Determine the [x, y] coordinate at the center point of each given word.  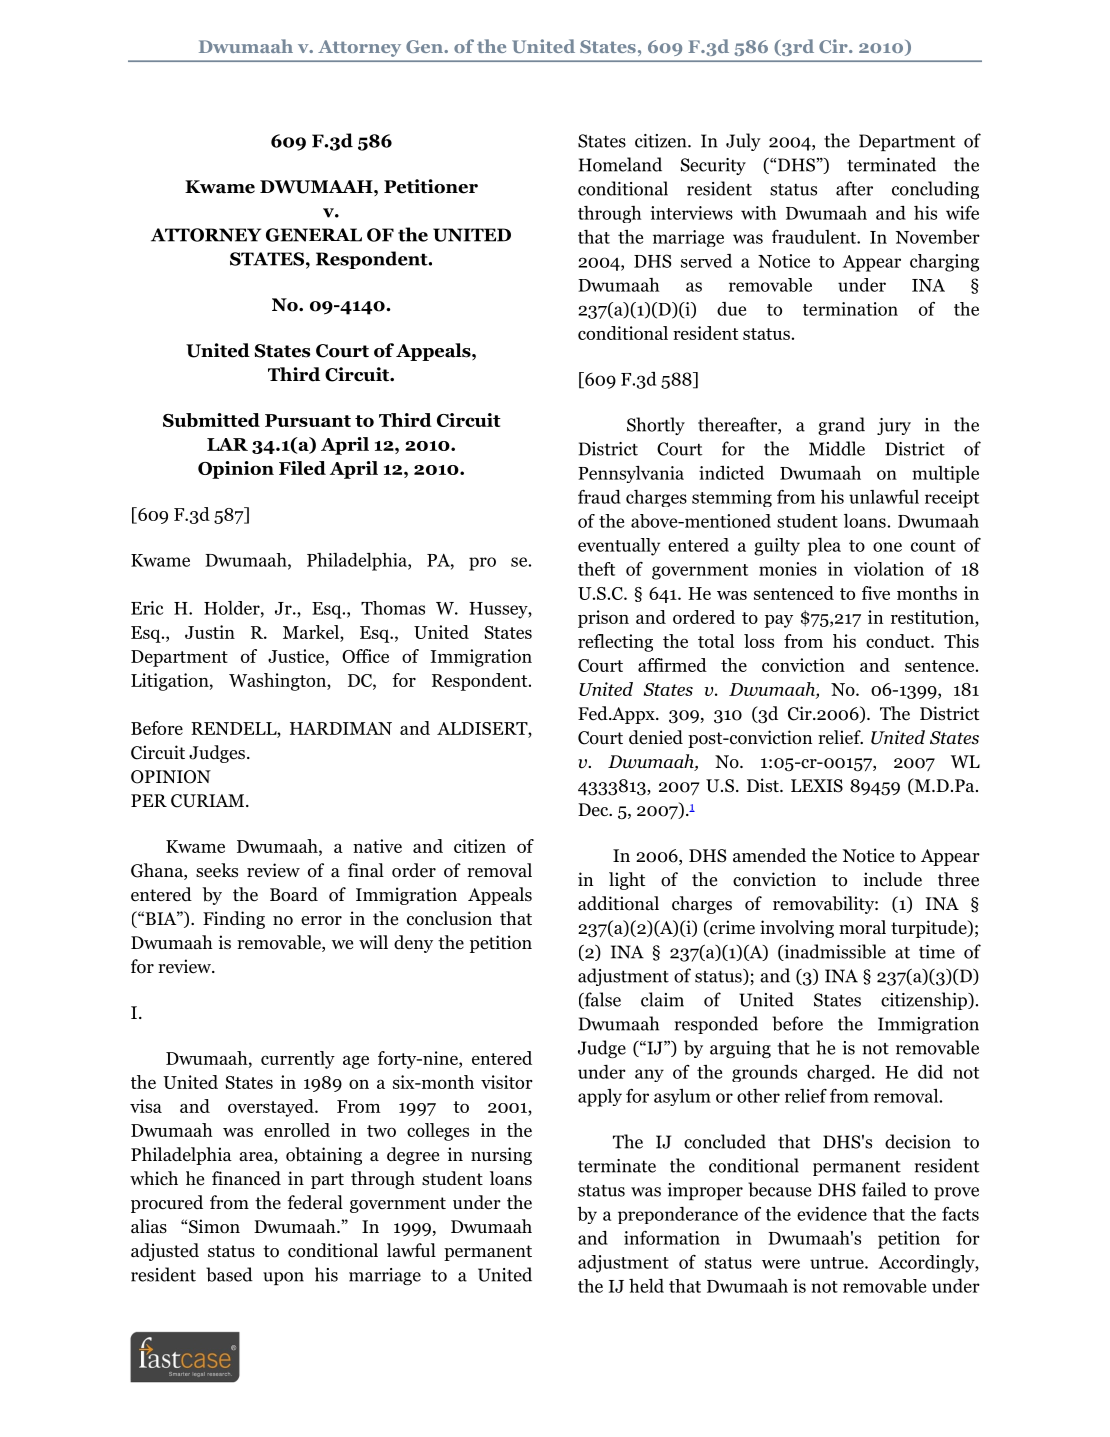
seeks [217, 870]
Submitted [211, 420]
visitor [507, 1082]
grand [841, 426]
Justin [210, 632]
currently [298, 1060]
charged [840, 1073]
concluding [935, 190]
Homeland [620, 164]
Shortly [656, 426]
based [229, 1274]
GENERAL [314, 235]
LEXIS [817, 786]
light [627, 881]
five [876, 593]
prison [603, 619]
